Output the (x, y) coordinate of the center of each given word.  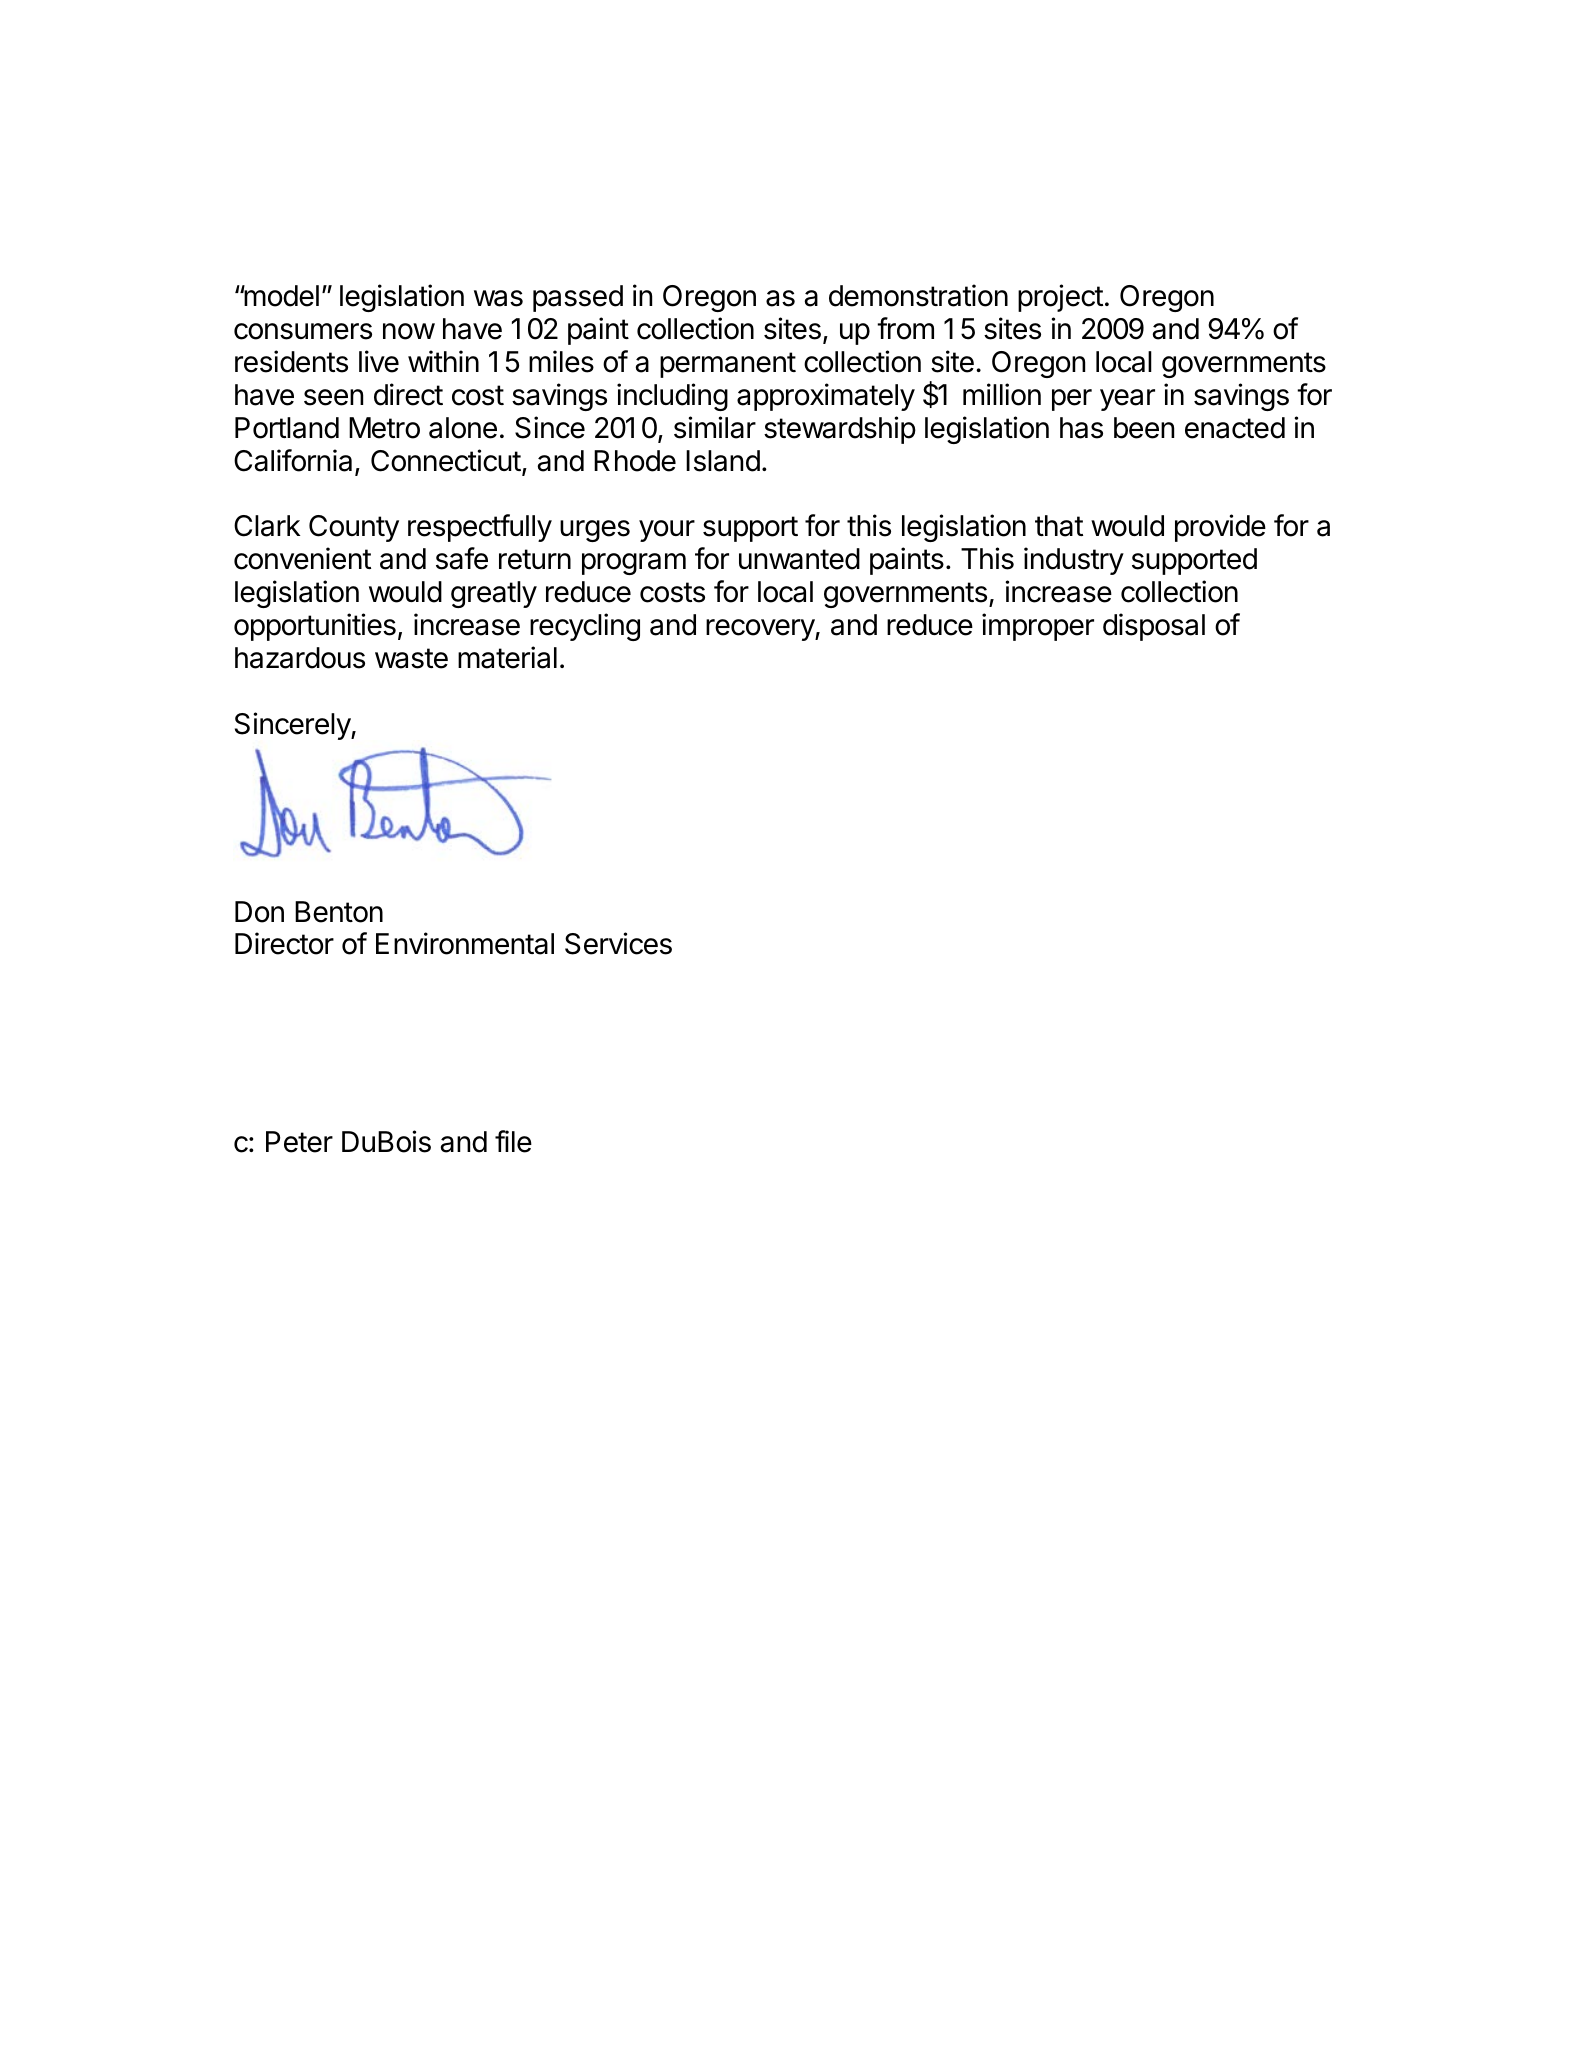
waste (411, 658)
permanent (728, 365)
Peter (299, 1142)
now (409, 331)
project (1060, 298)
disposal (1154, 627)
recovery (761, 630)
